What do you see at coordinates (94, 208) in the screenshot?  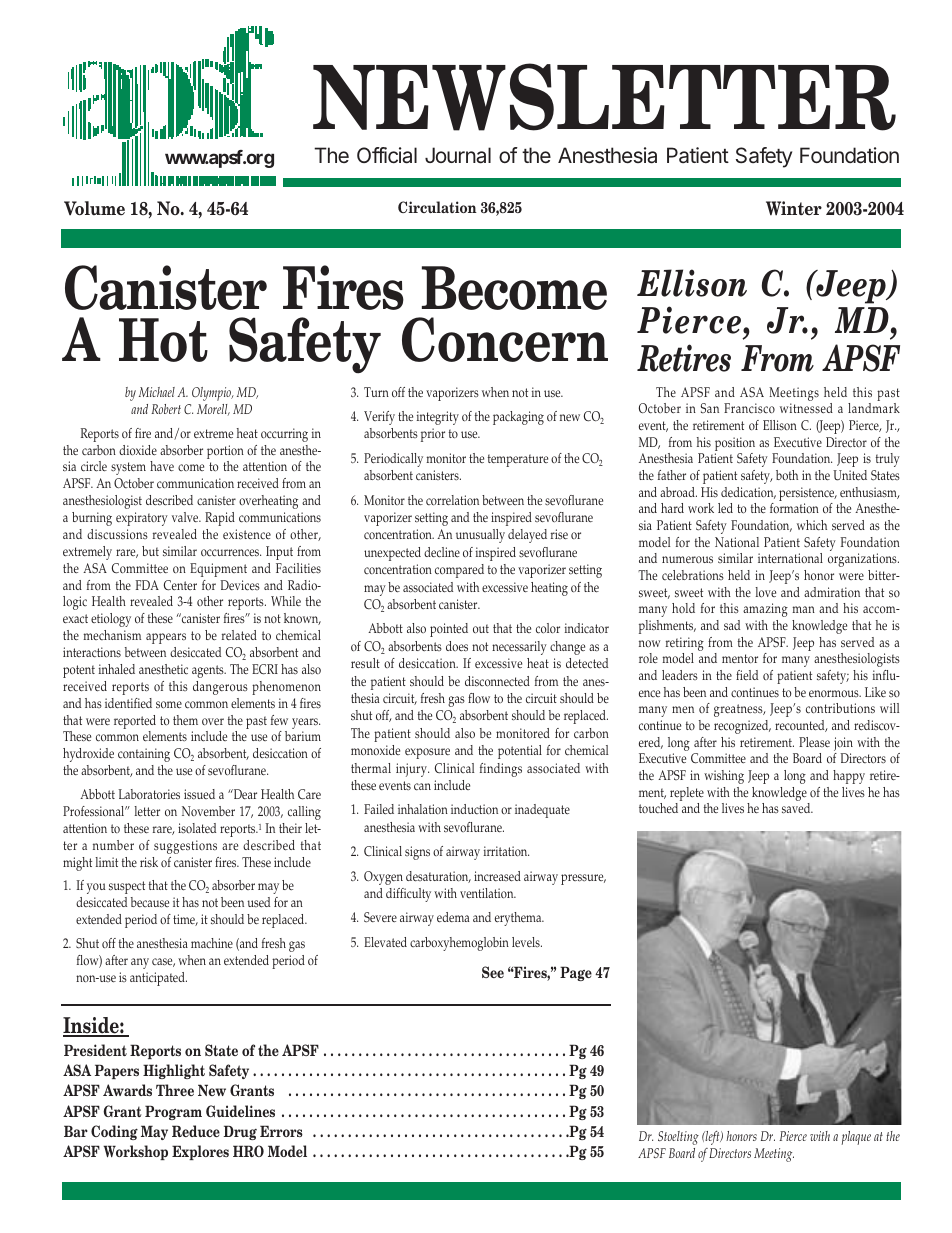 I see `Volume` at bounding box center [94, 208].
